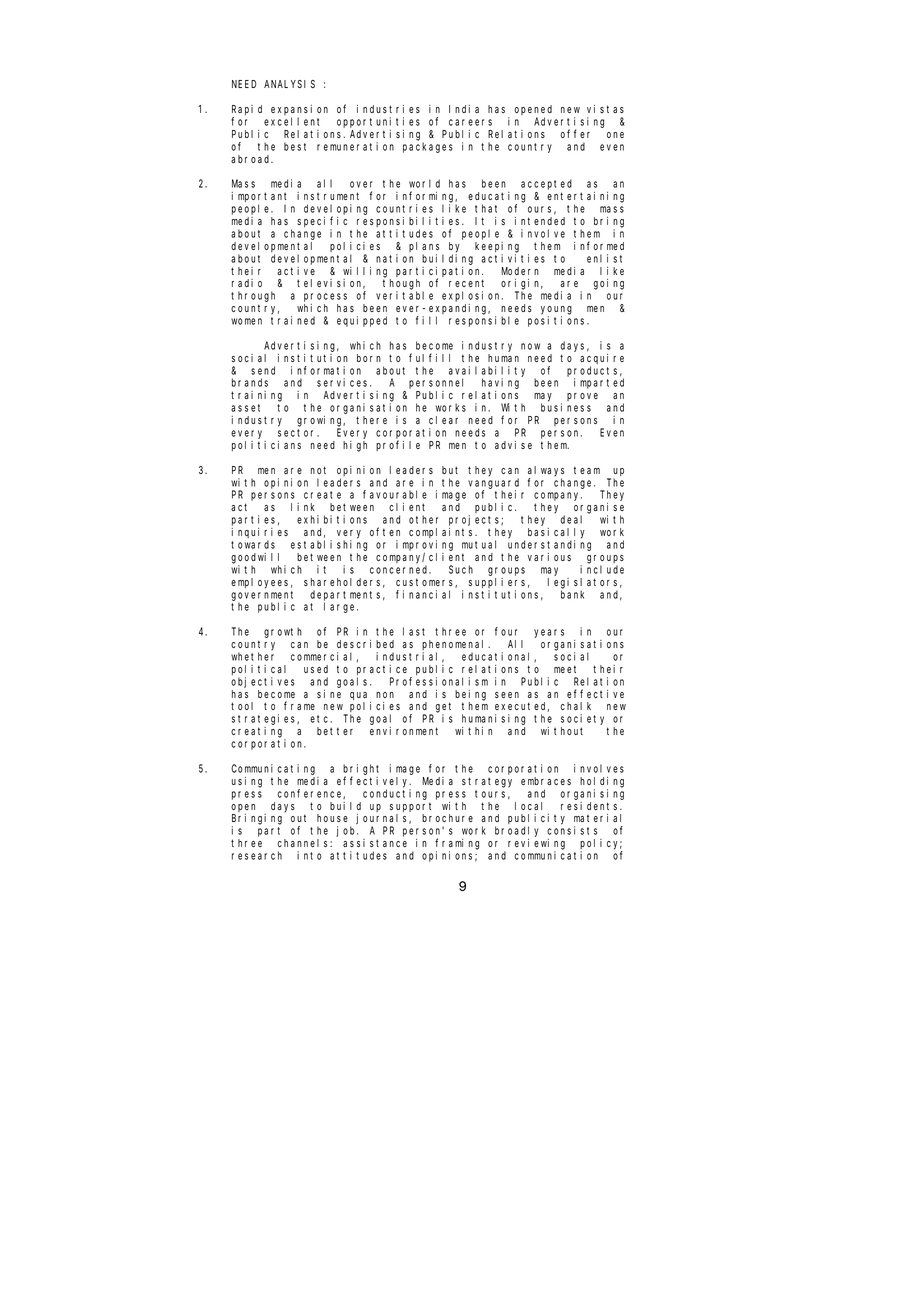  What do you see at coordinates (461, 569) in the document?
I see `Such` at bounding box center [461, 569].
